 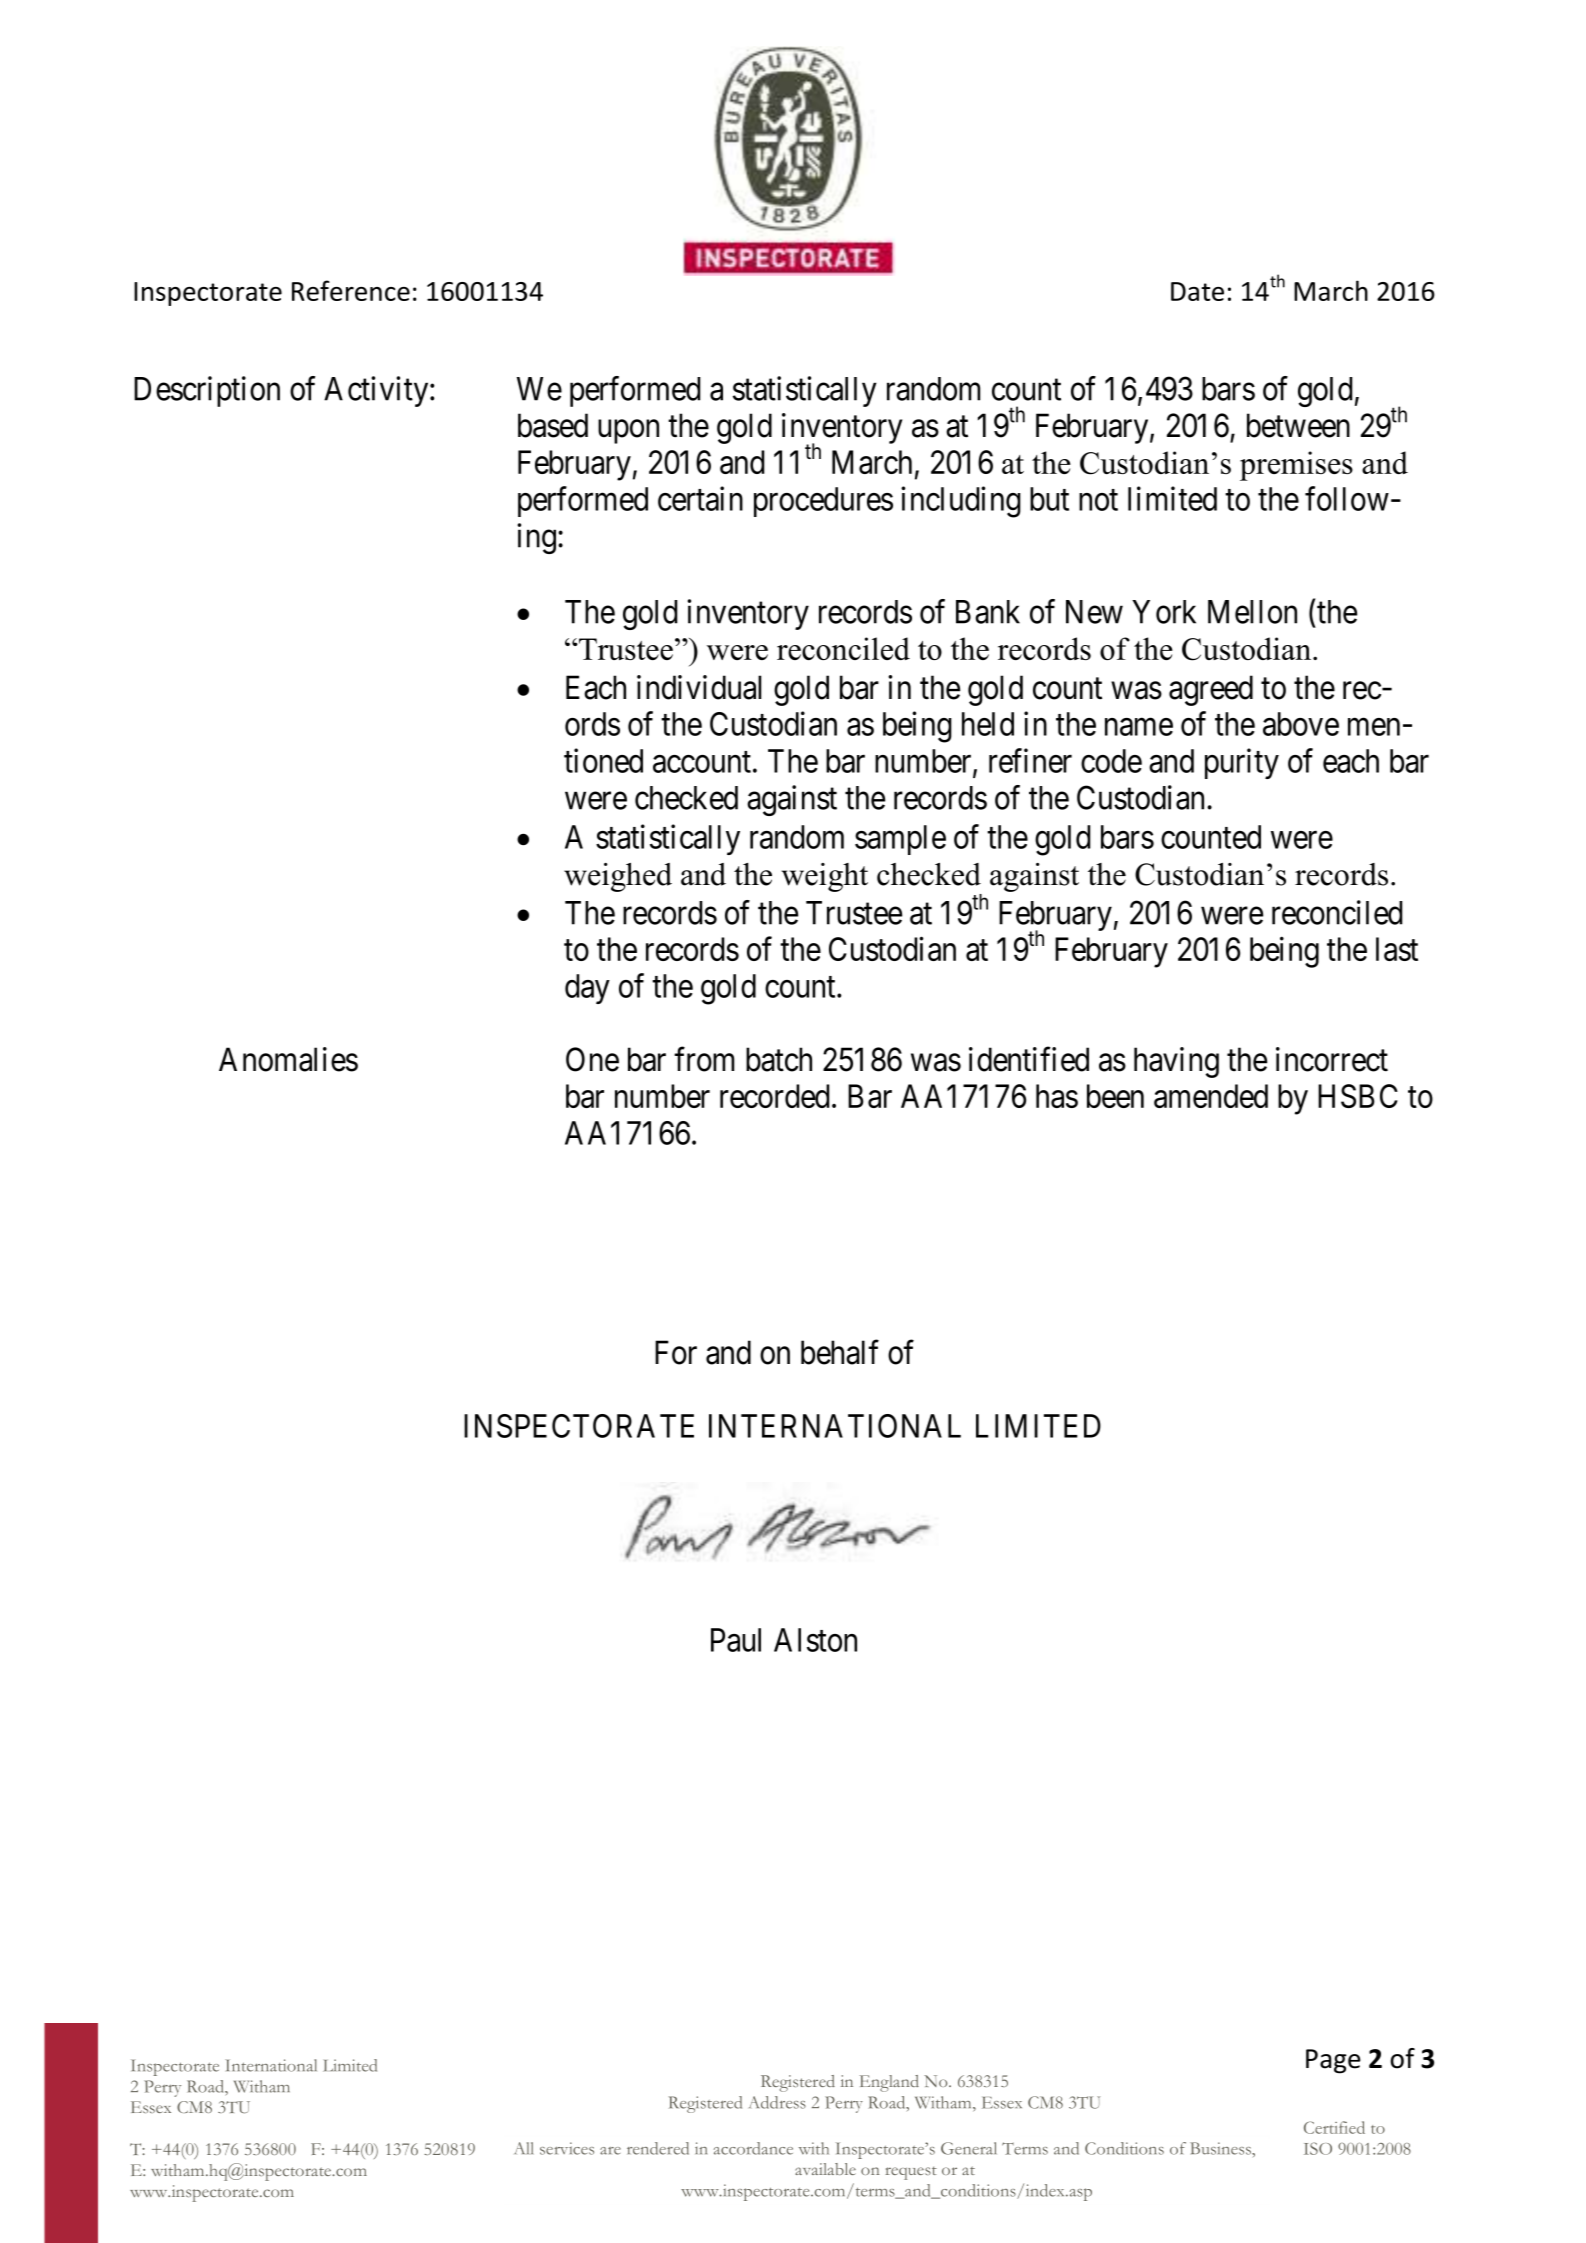 What do you see at coordinates (587, 989) in the document?
I see `day` at bounding box center [587, 989].
